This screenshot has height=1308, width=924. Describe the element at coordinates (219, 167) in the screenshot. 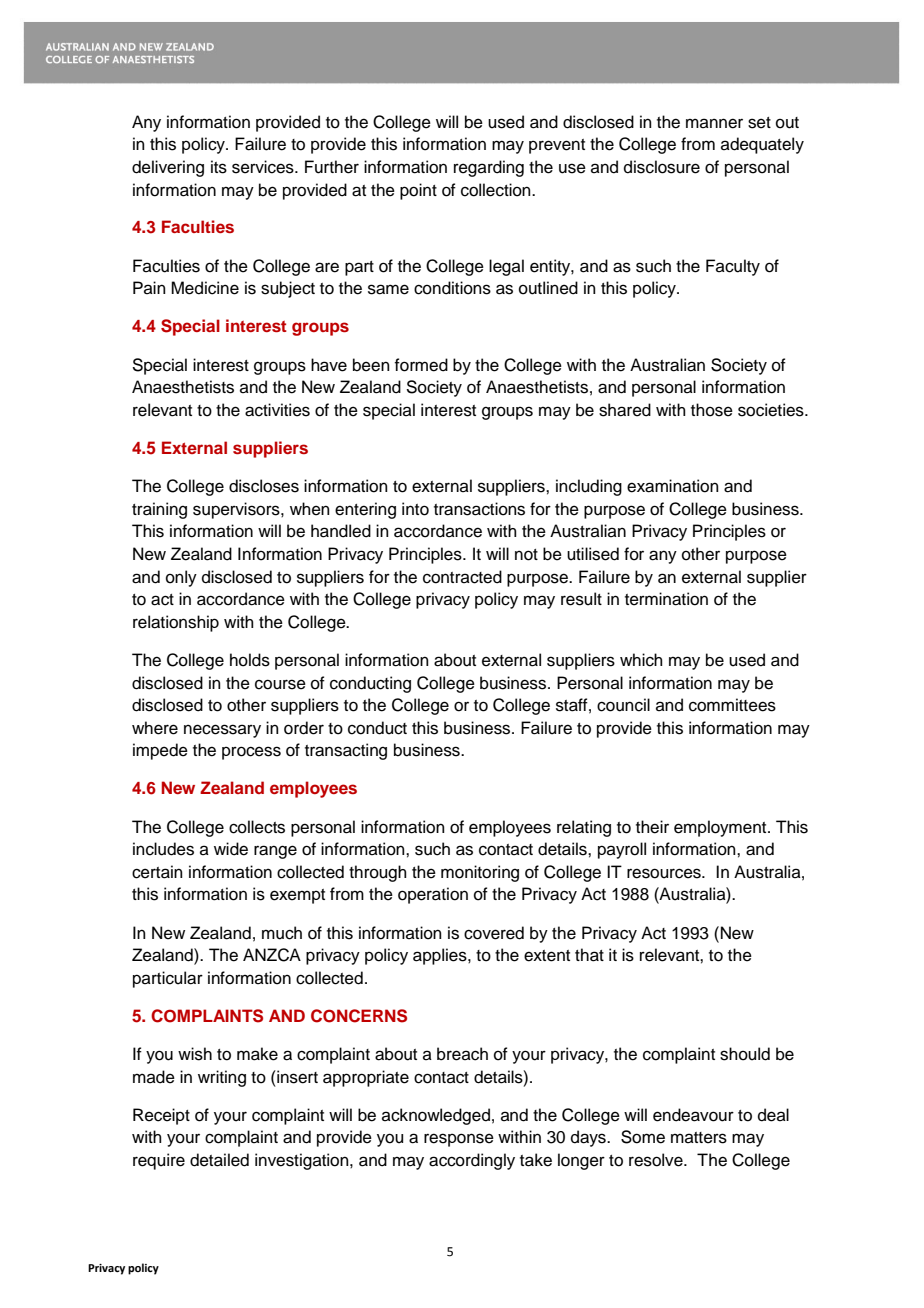

I see `its` at that location.
